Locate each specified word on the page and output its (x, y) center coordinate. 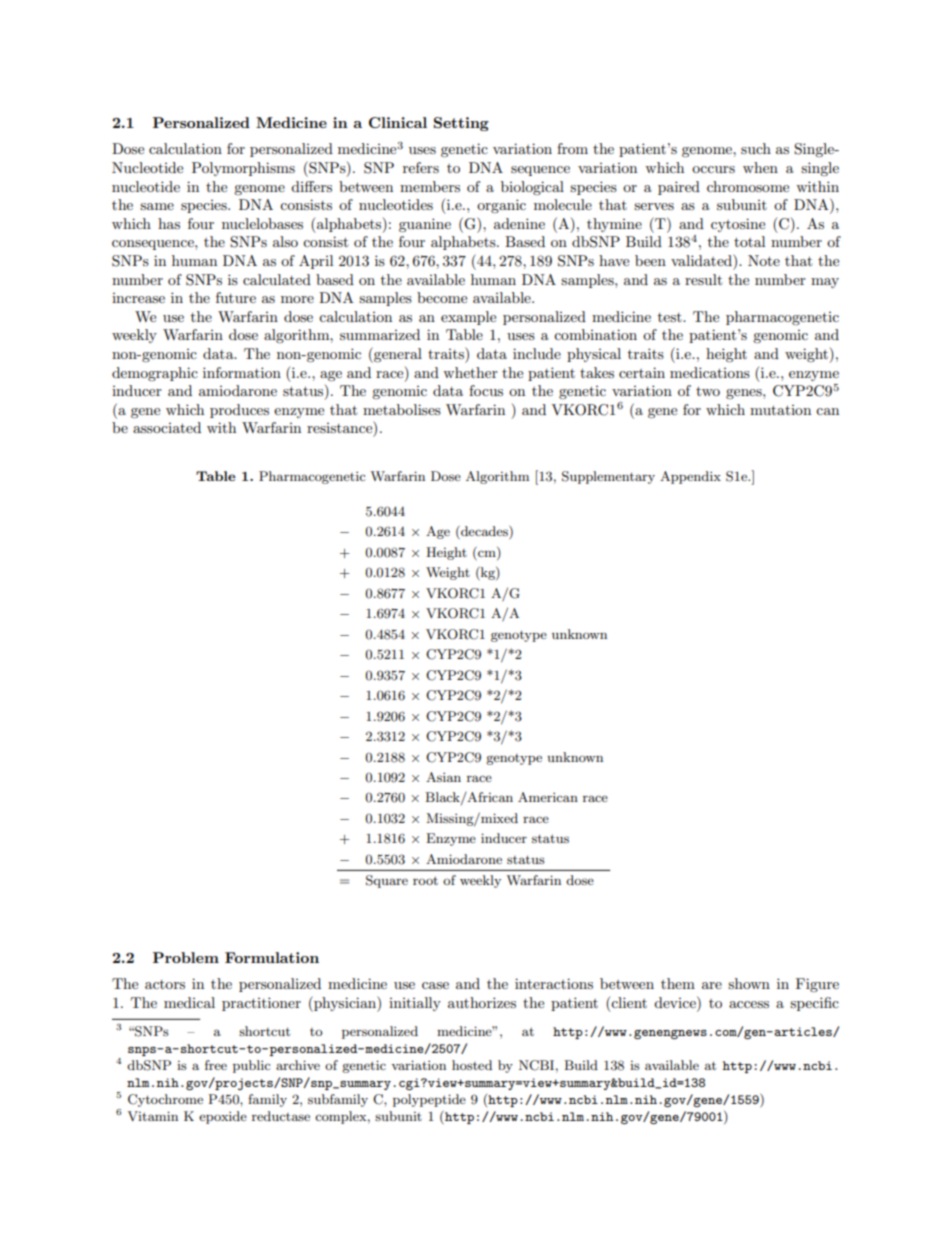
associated (167, 427)
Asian (443, 777)
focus (486, 390)
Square (387, 881)
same (157, 206)
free (216, 1065)
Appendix (690, 477)
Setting (461, 124)
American (548, 797)
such (756, 148)
